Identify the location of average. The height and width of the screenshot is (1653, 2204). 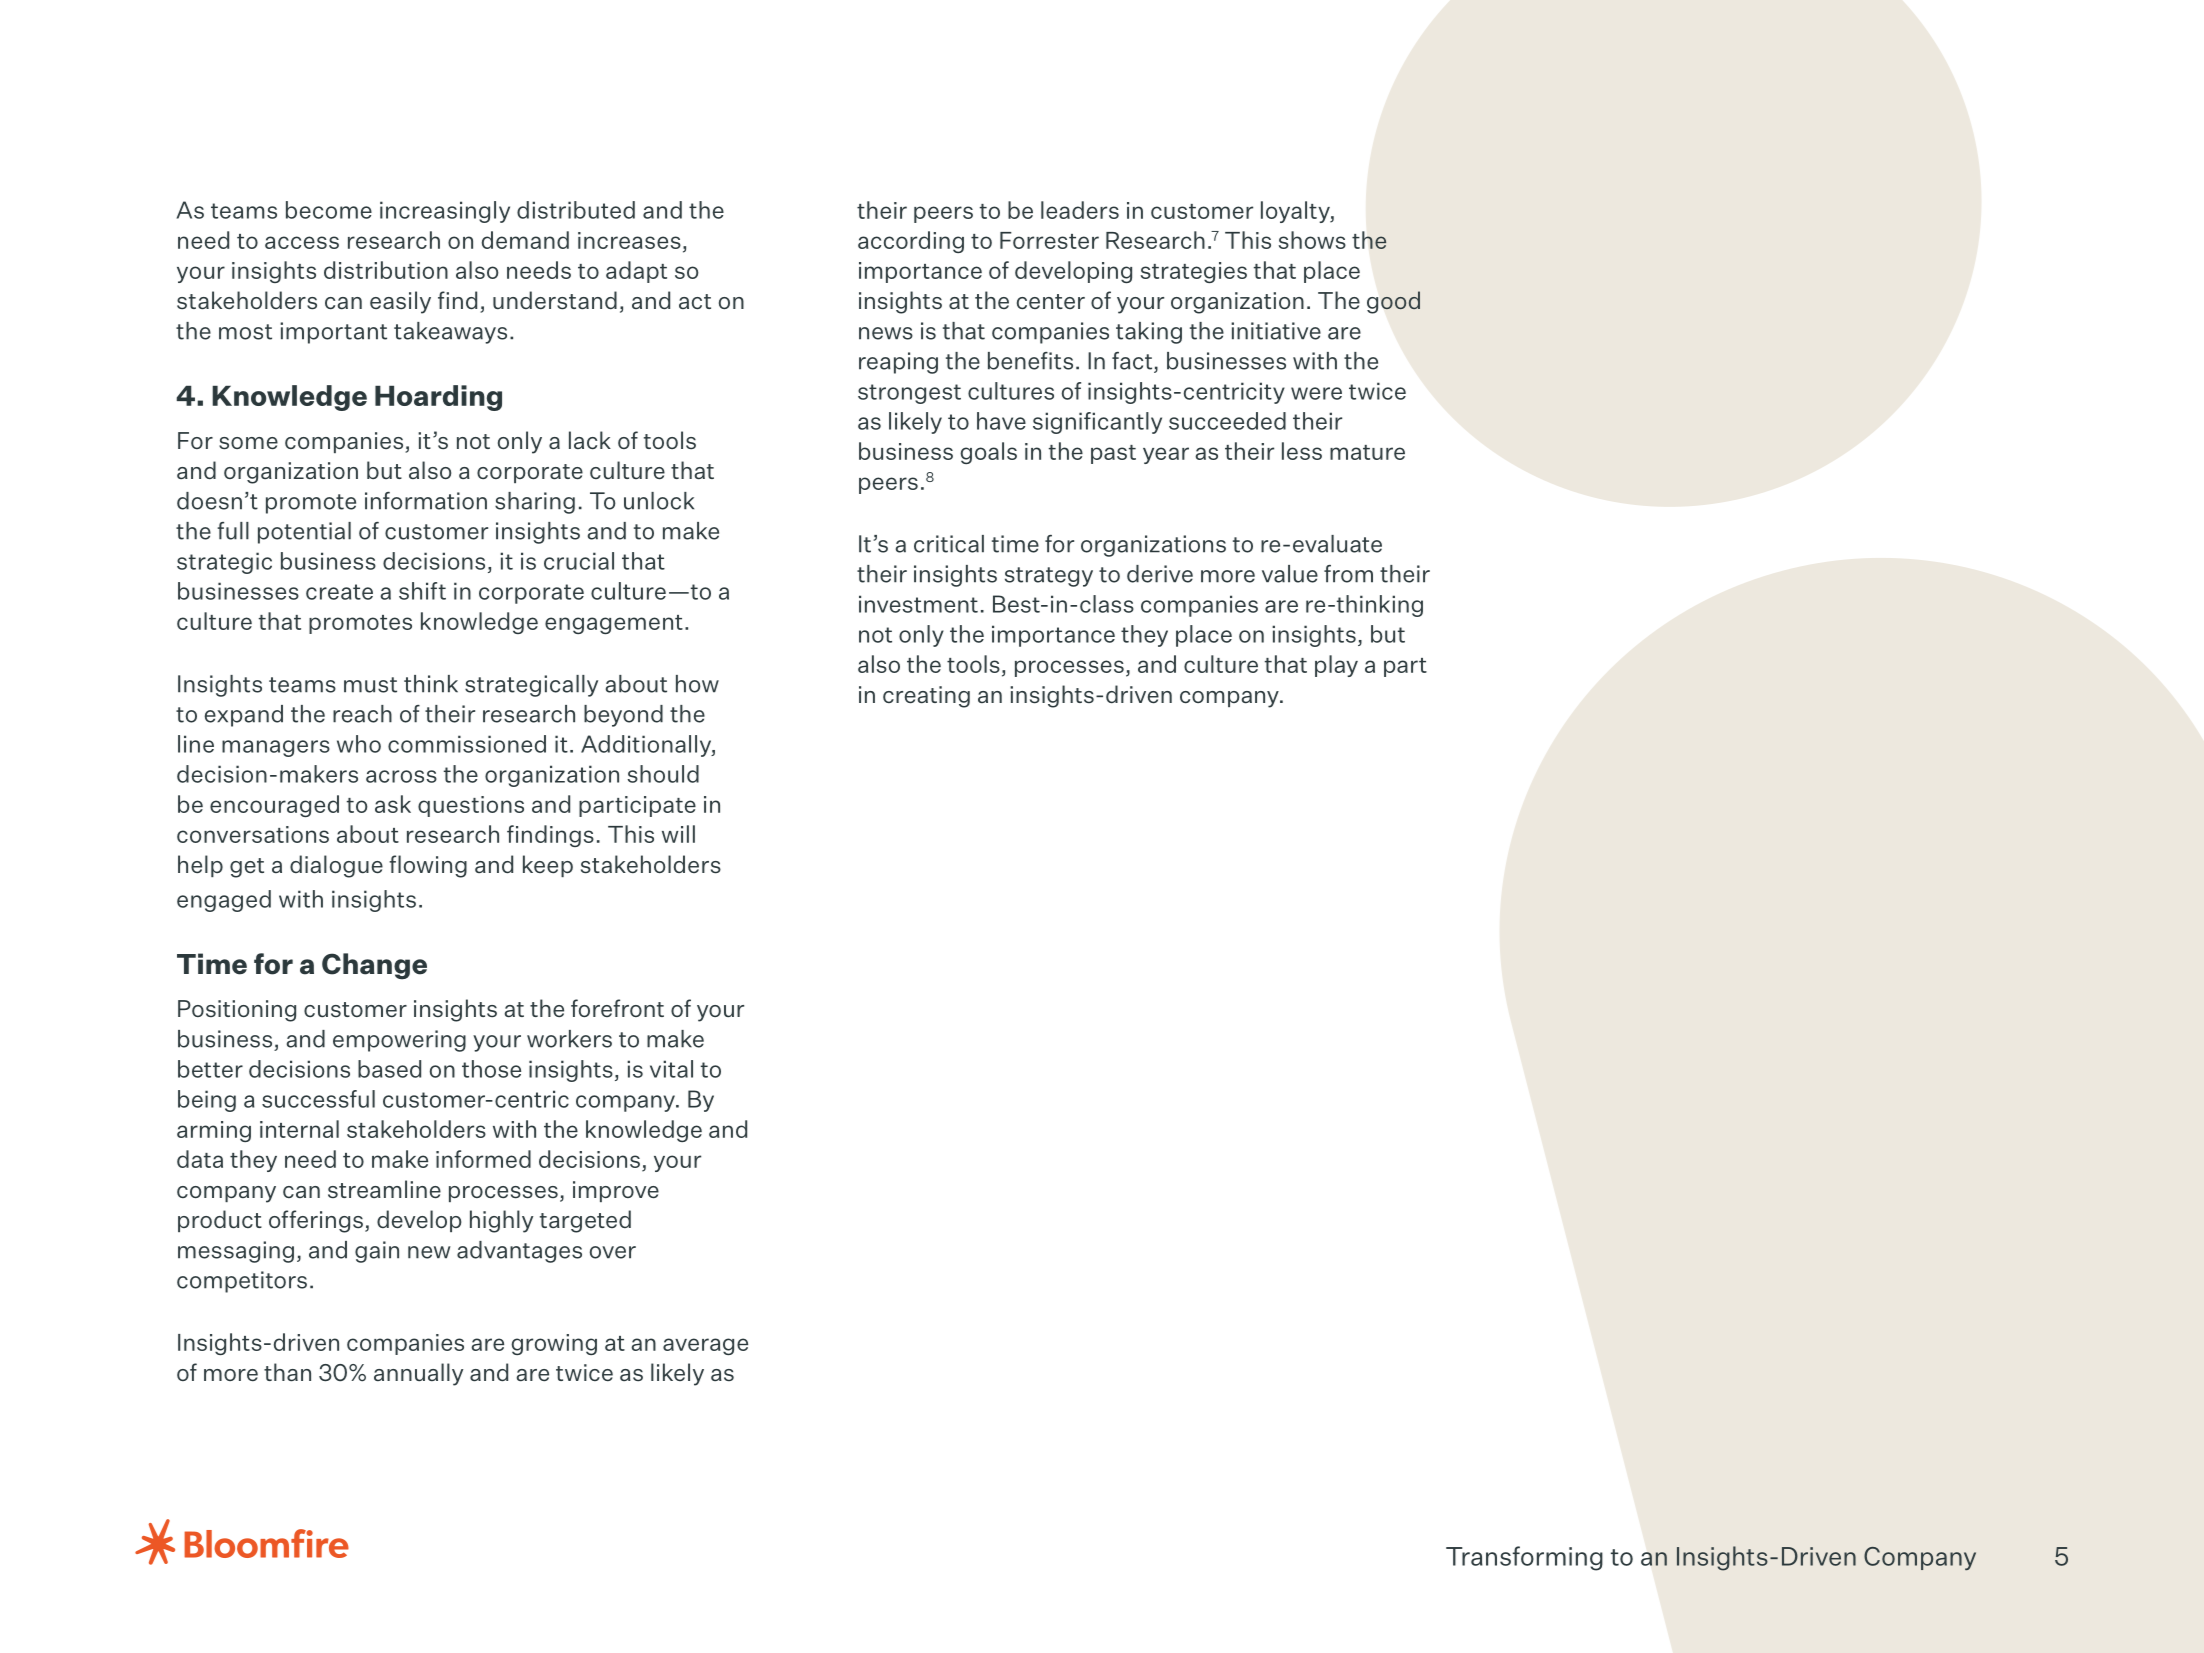
(705, 1346).
